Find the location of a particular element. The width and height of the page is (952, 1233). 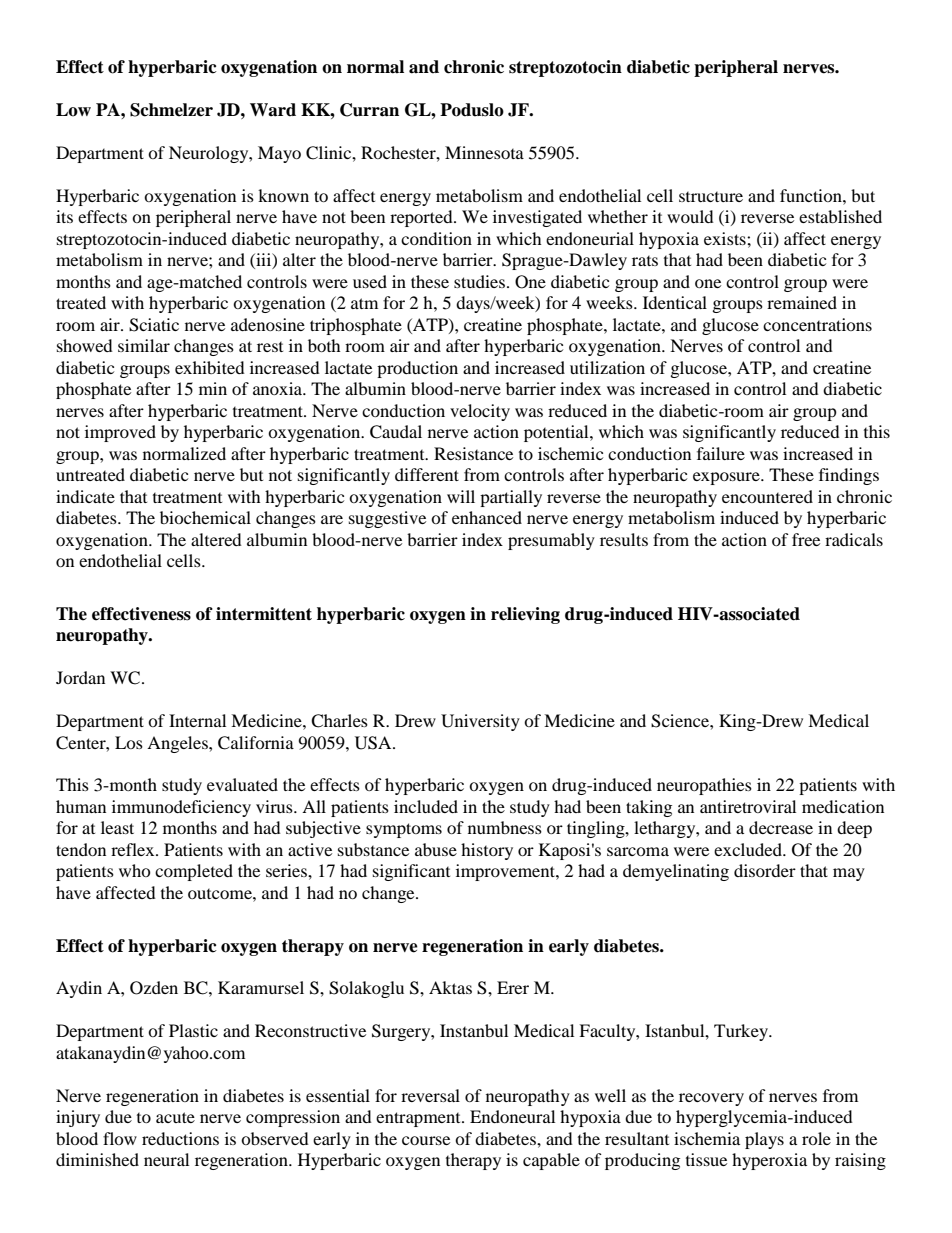

structure is located at coordinates (711, 197).
